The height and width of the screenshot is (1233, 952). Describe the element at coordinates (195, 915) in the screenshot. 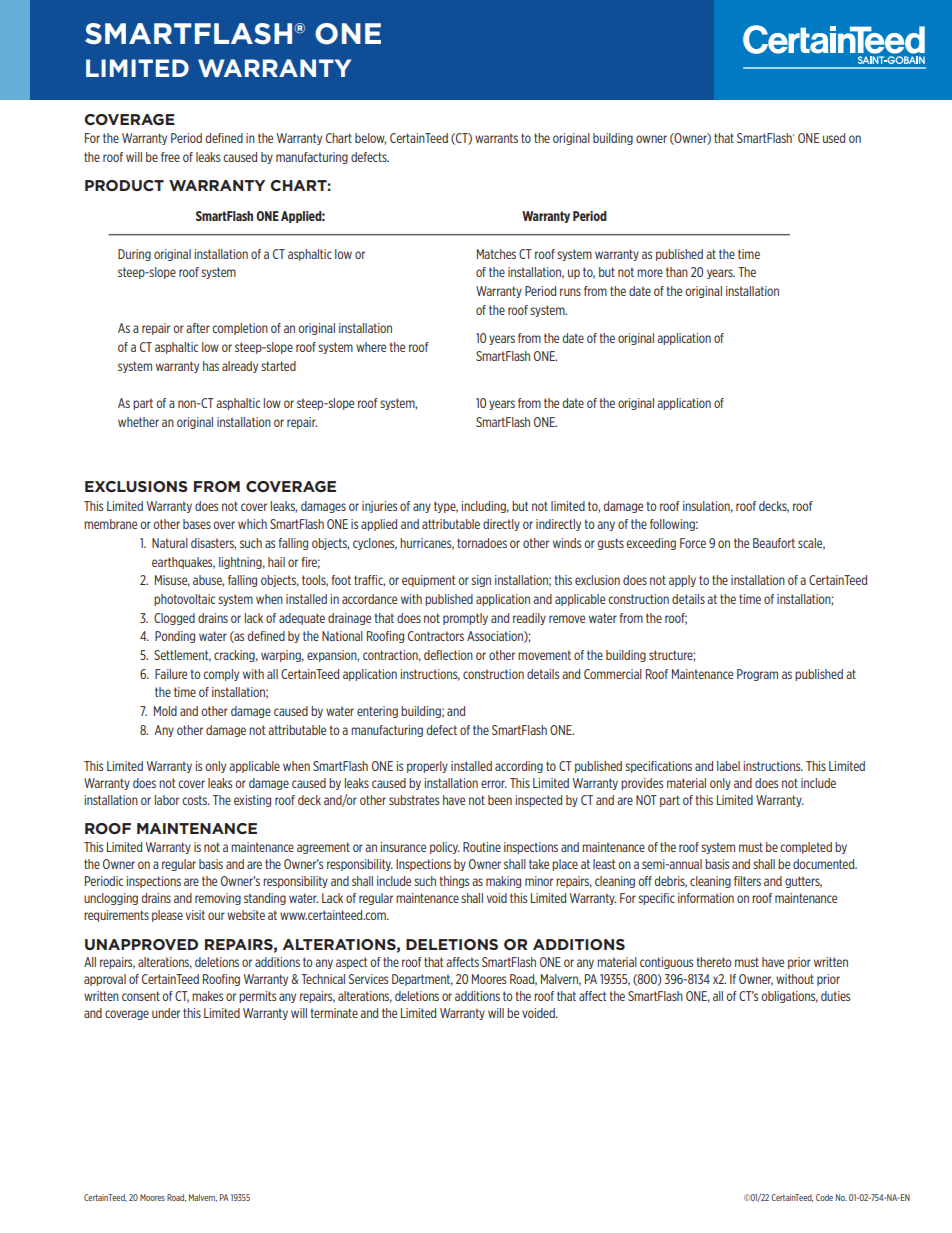

I see `visit` at that location.
